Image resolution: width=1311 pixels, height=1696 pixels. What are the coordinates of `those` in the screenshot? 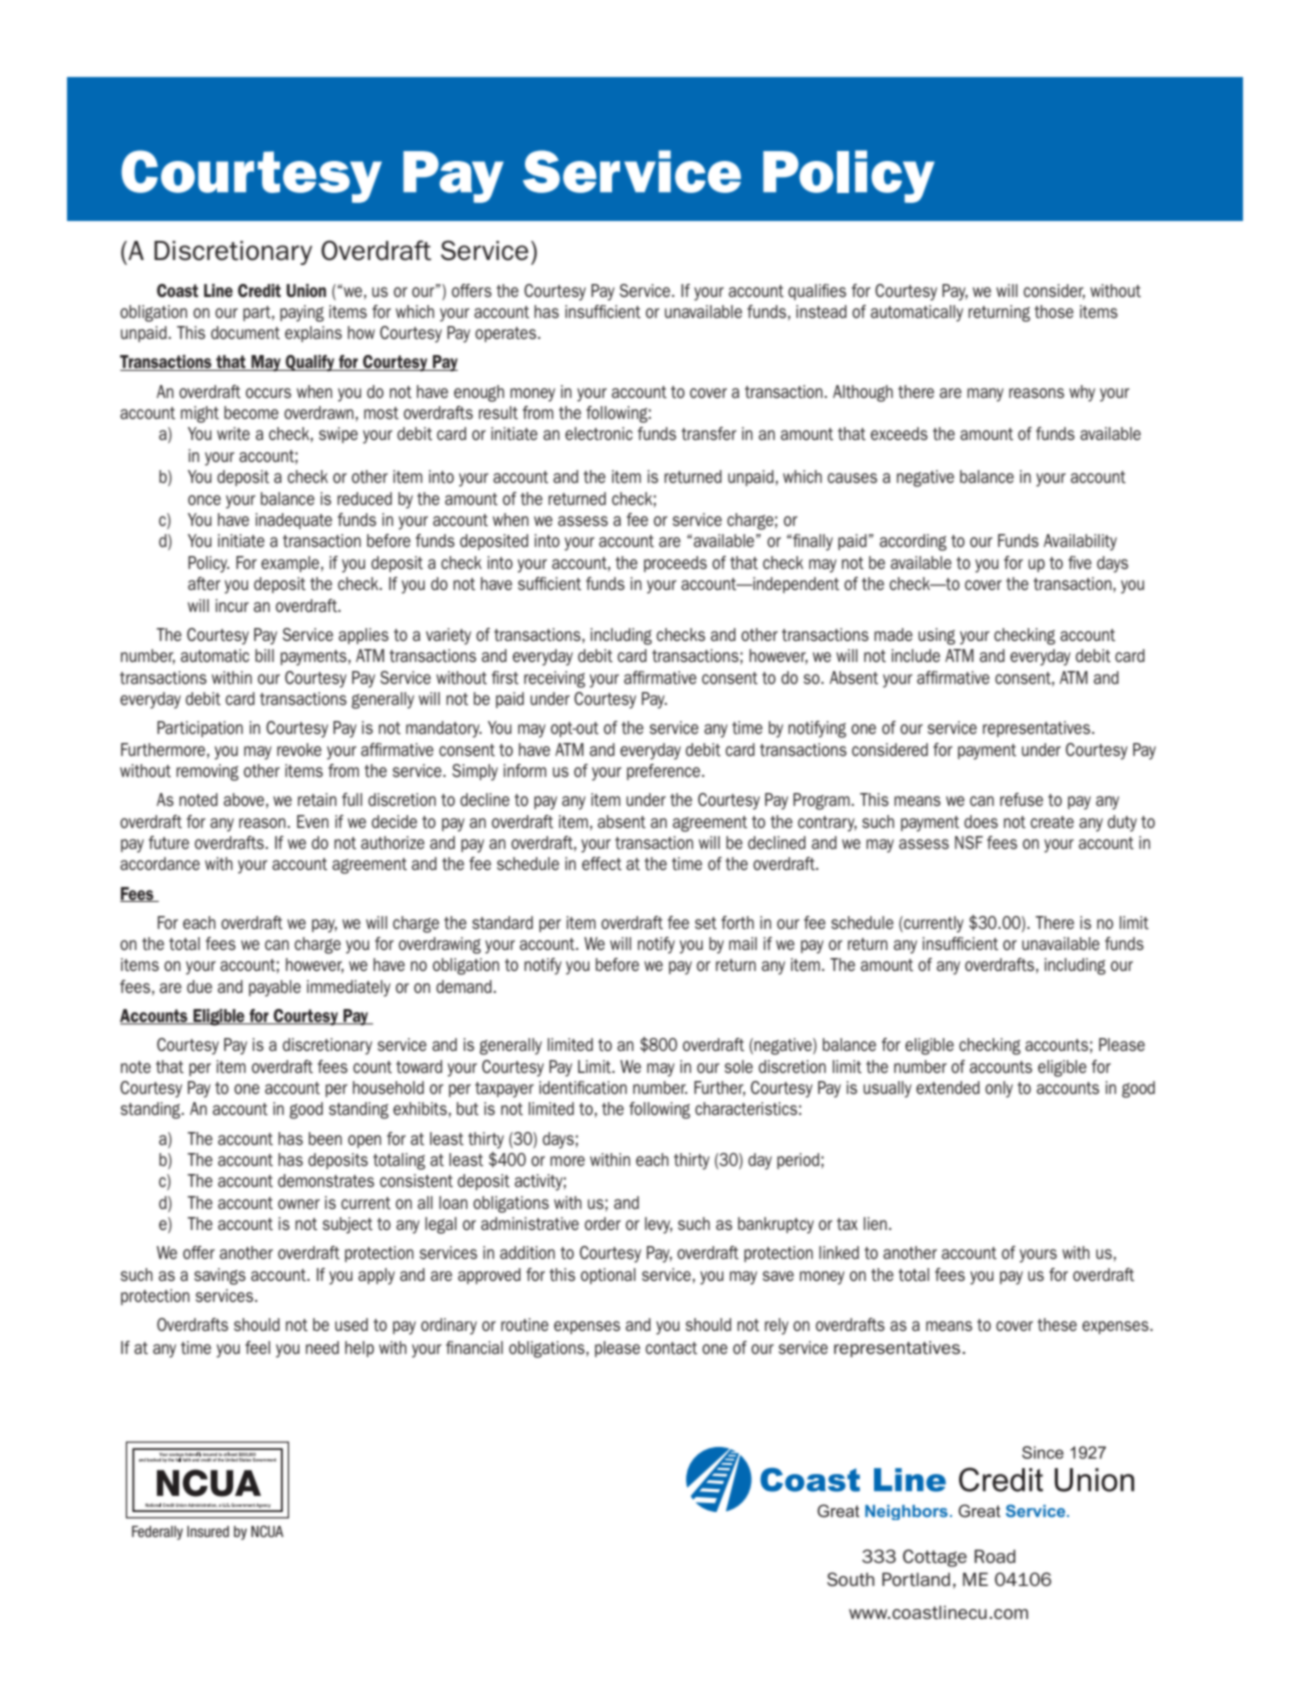 It's located at (1054, 311).
